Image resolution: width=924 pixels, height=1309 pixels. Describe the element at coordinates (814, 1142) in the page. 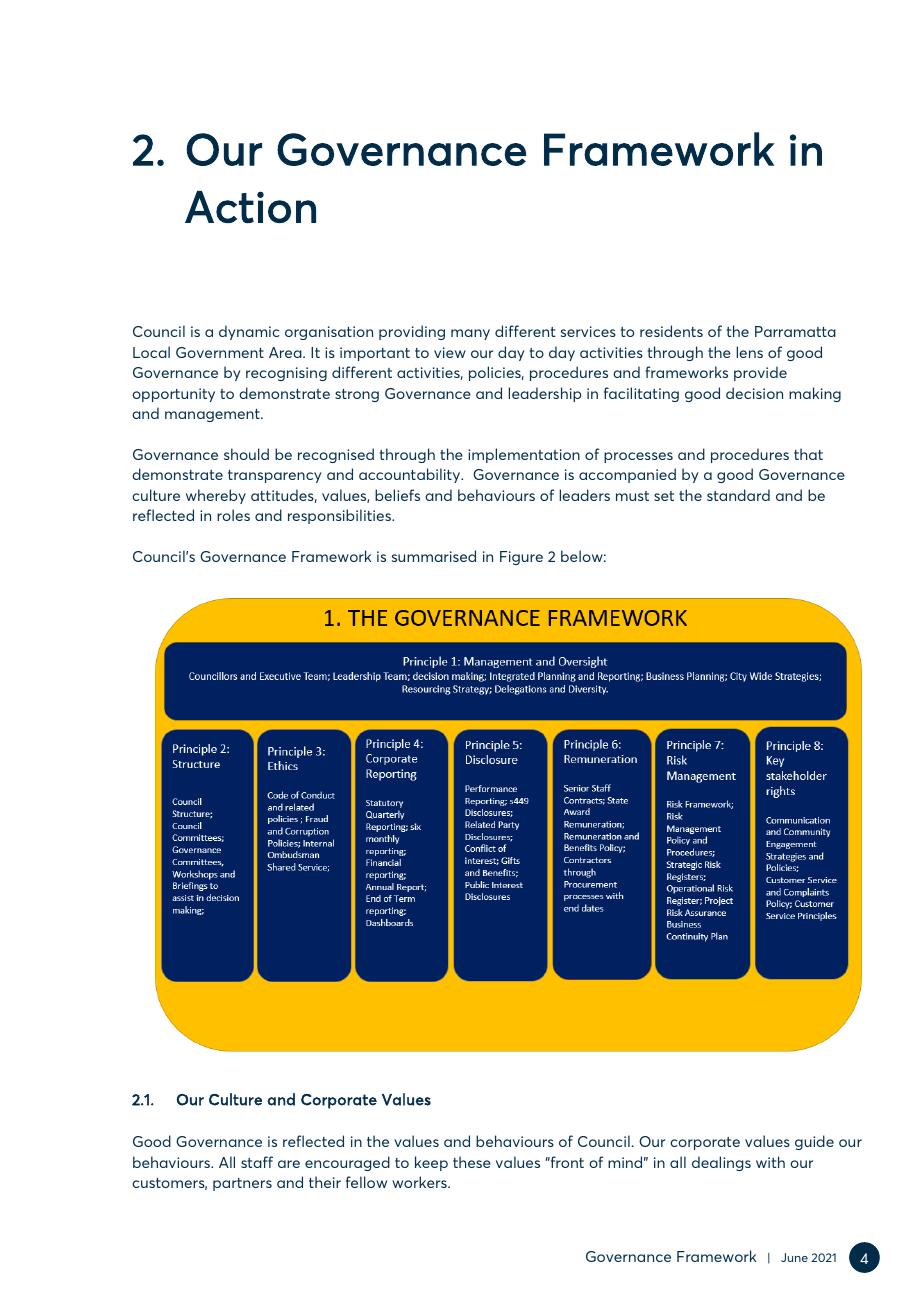

I see `guide` at that location.
